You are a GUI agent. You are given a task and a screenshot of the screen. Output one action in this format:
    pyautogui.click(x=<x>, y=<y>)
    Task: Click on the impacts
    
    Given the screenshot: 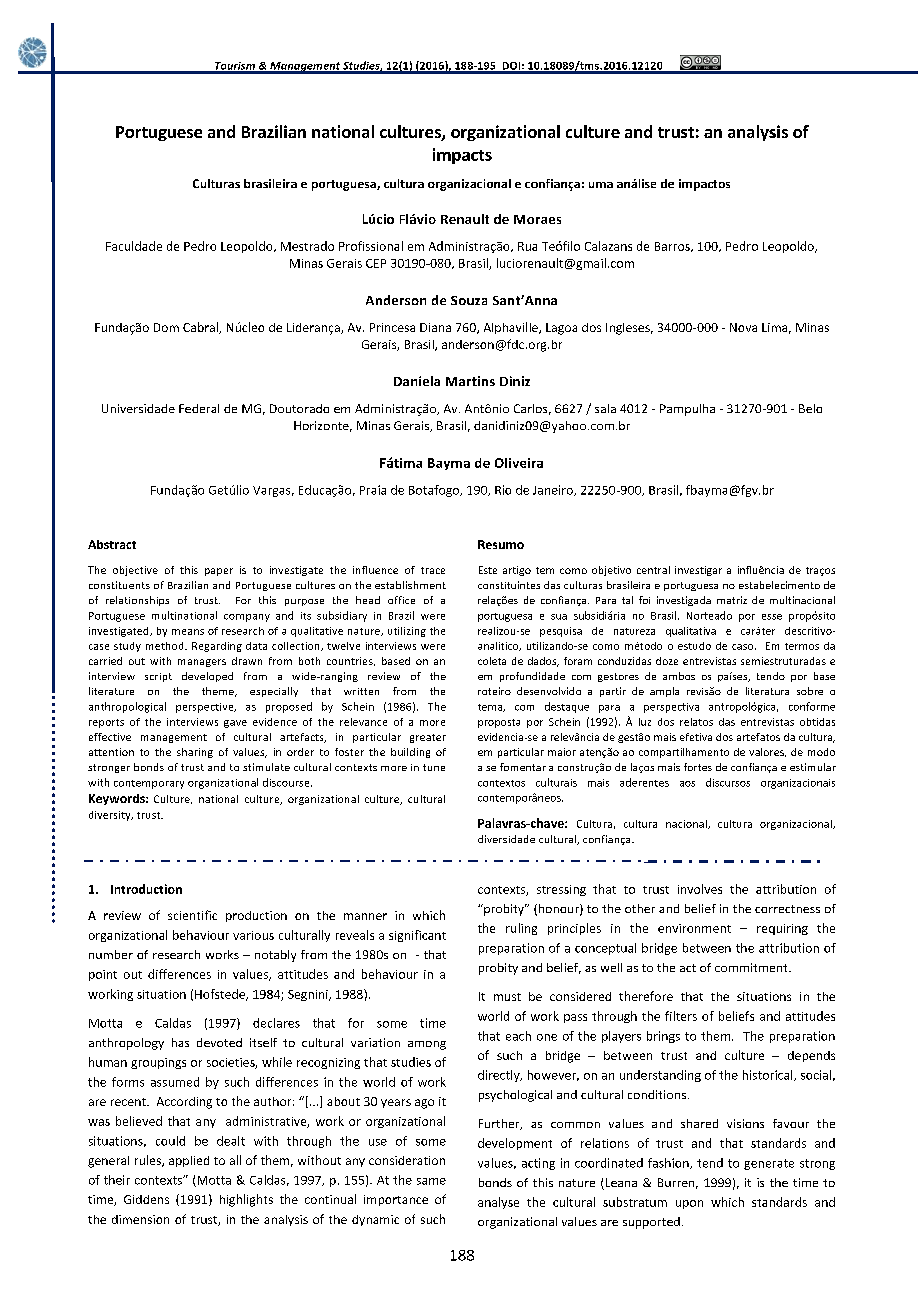 What is the action you would take?
    pyautogui.click(x=462, y=156)
